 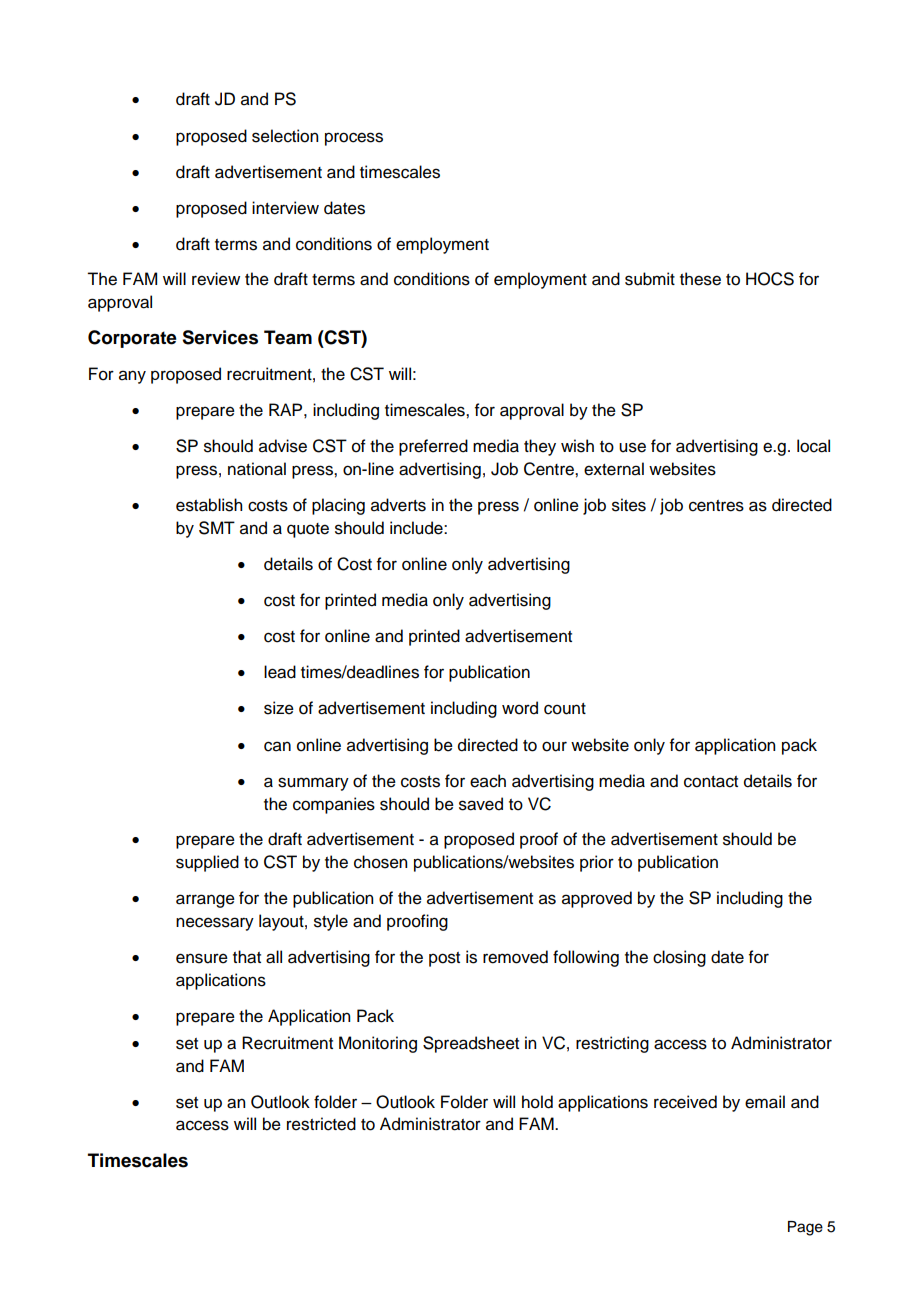 What do you see at coordinates (679, 958) in the screenshot?
I see `closing` at bounding box center [679, 958].
